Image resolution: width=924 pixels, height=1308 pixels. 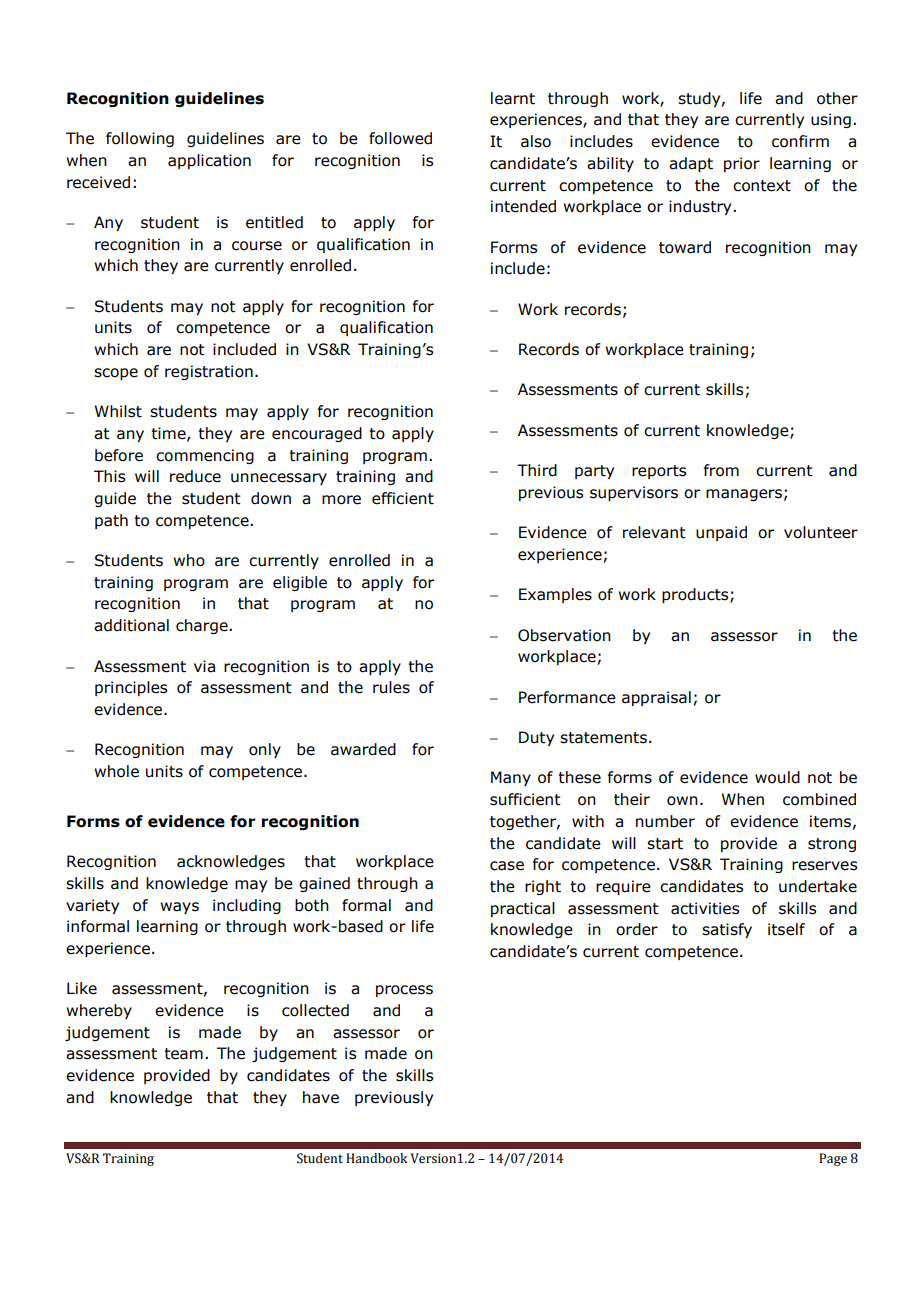 I want to click on products, so click(x=696, y=595).
